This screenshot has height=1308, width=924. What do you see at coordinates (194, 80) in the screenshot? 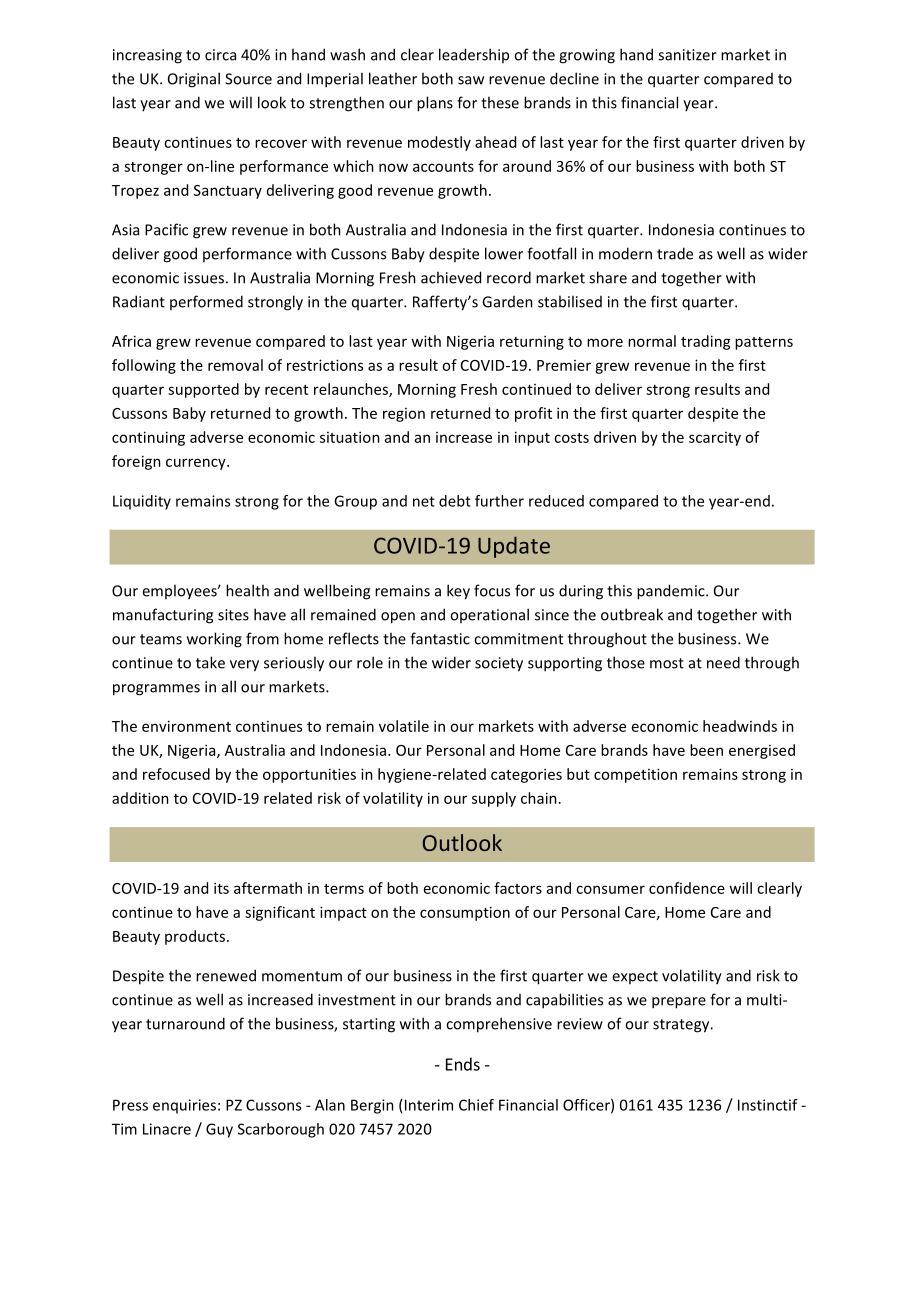
I see `Original` at bounding box center [194, 80].
